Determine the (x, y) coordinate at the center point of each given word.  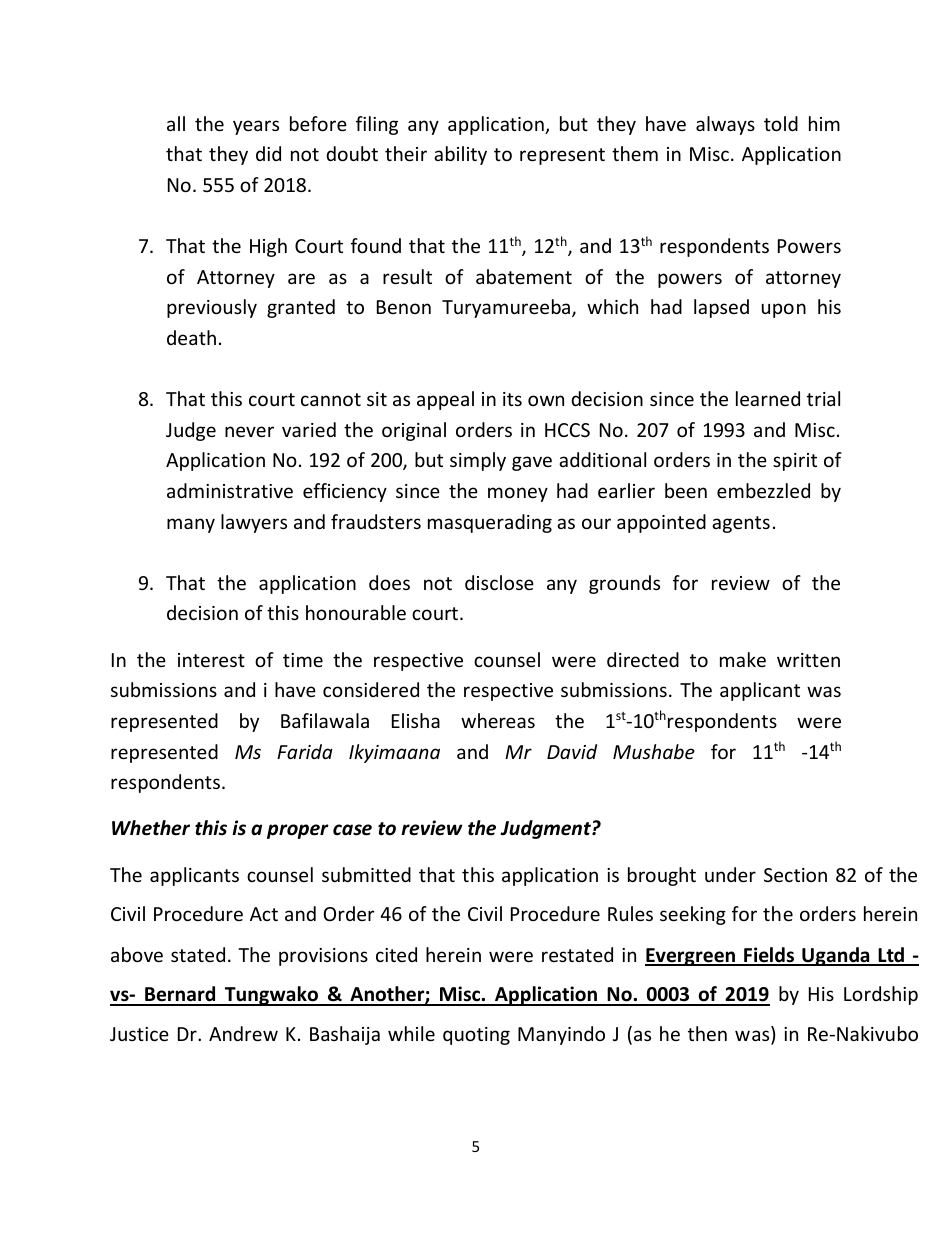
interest (211, 660)
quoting (476, 1036)
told (781, 123)
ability (460, 155)
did (268, 153)
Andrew (243, 1033)
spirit (795, 462)
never (249, 431)
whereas (498, 720)
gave (532, 463)
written (808, 660)
